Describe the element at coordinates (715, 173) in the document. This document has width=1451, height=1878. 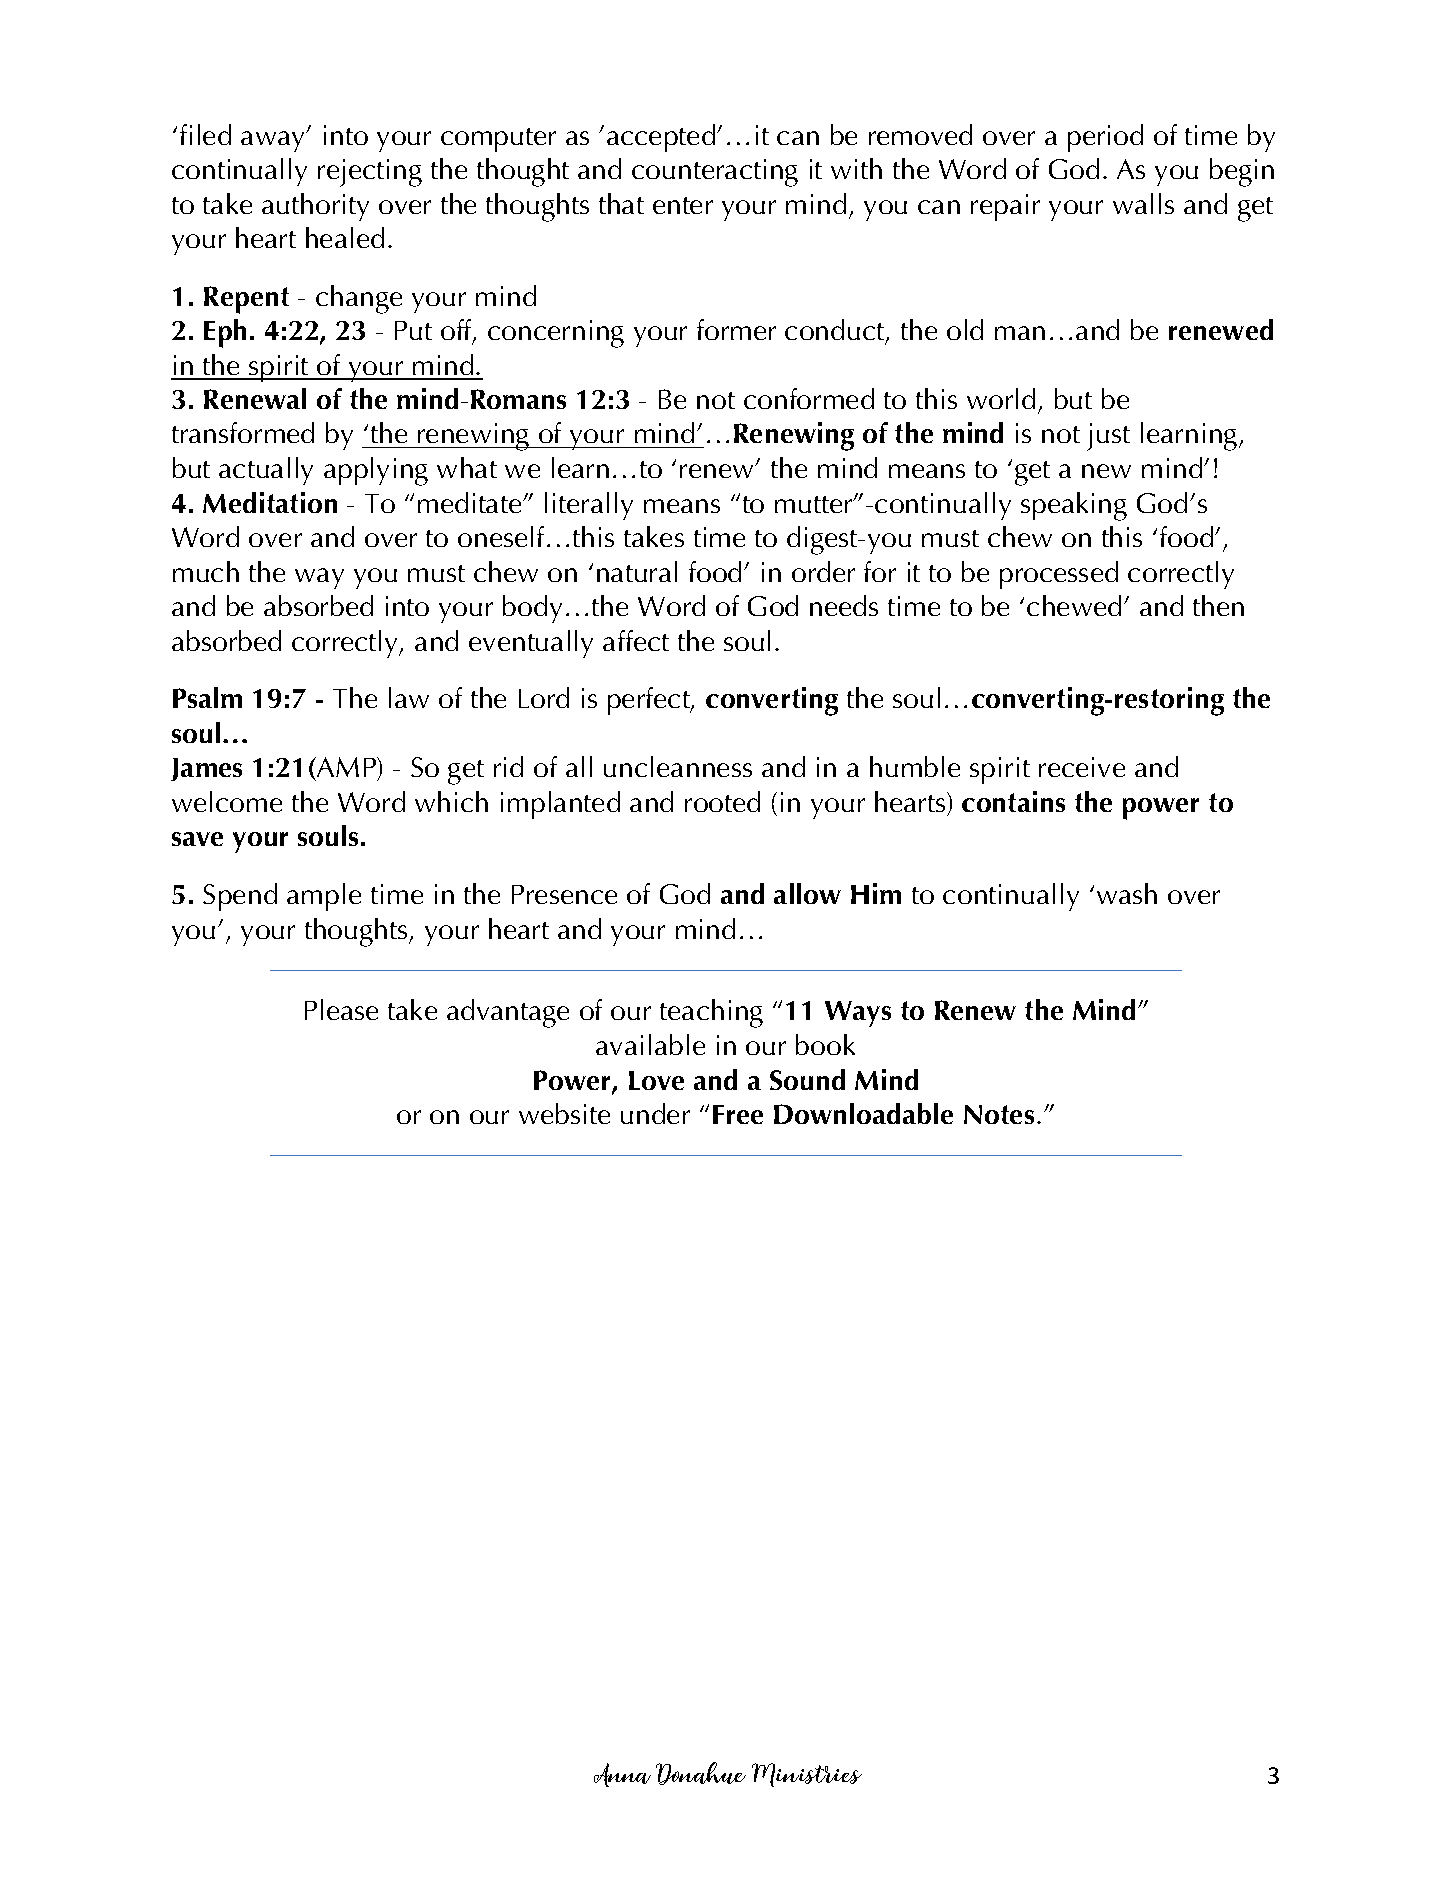
I see `counteracting` at that location.
